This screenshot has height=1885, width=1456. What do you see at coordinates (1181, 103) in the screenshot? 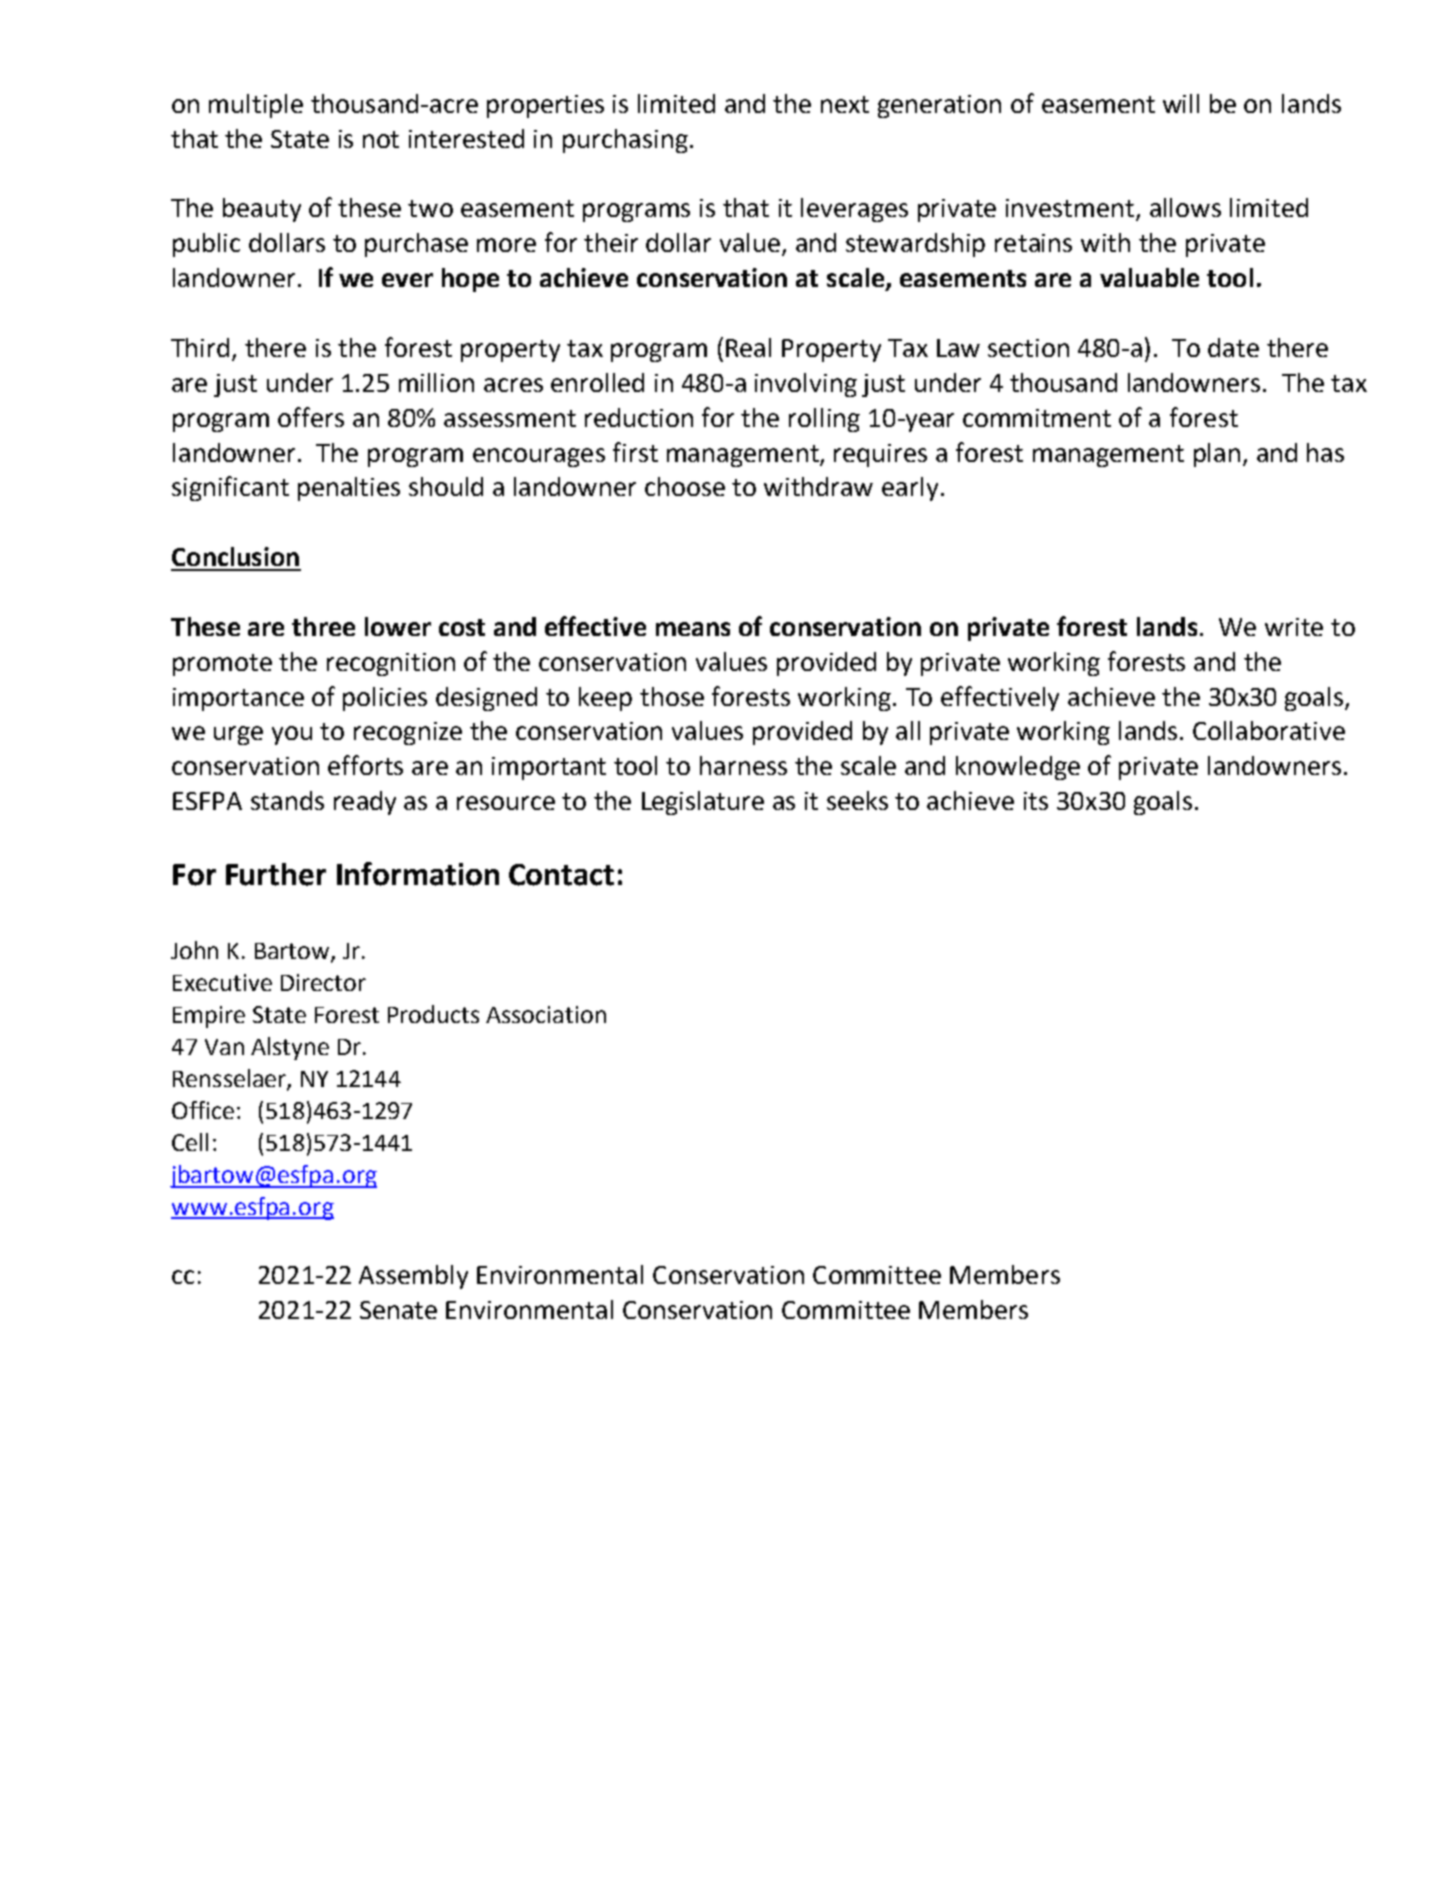
I see `will` at bounding box center [1181, 103].
